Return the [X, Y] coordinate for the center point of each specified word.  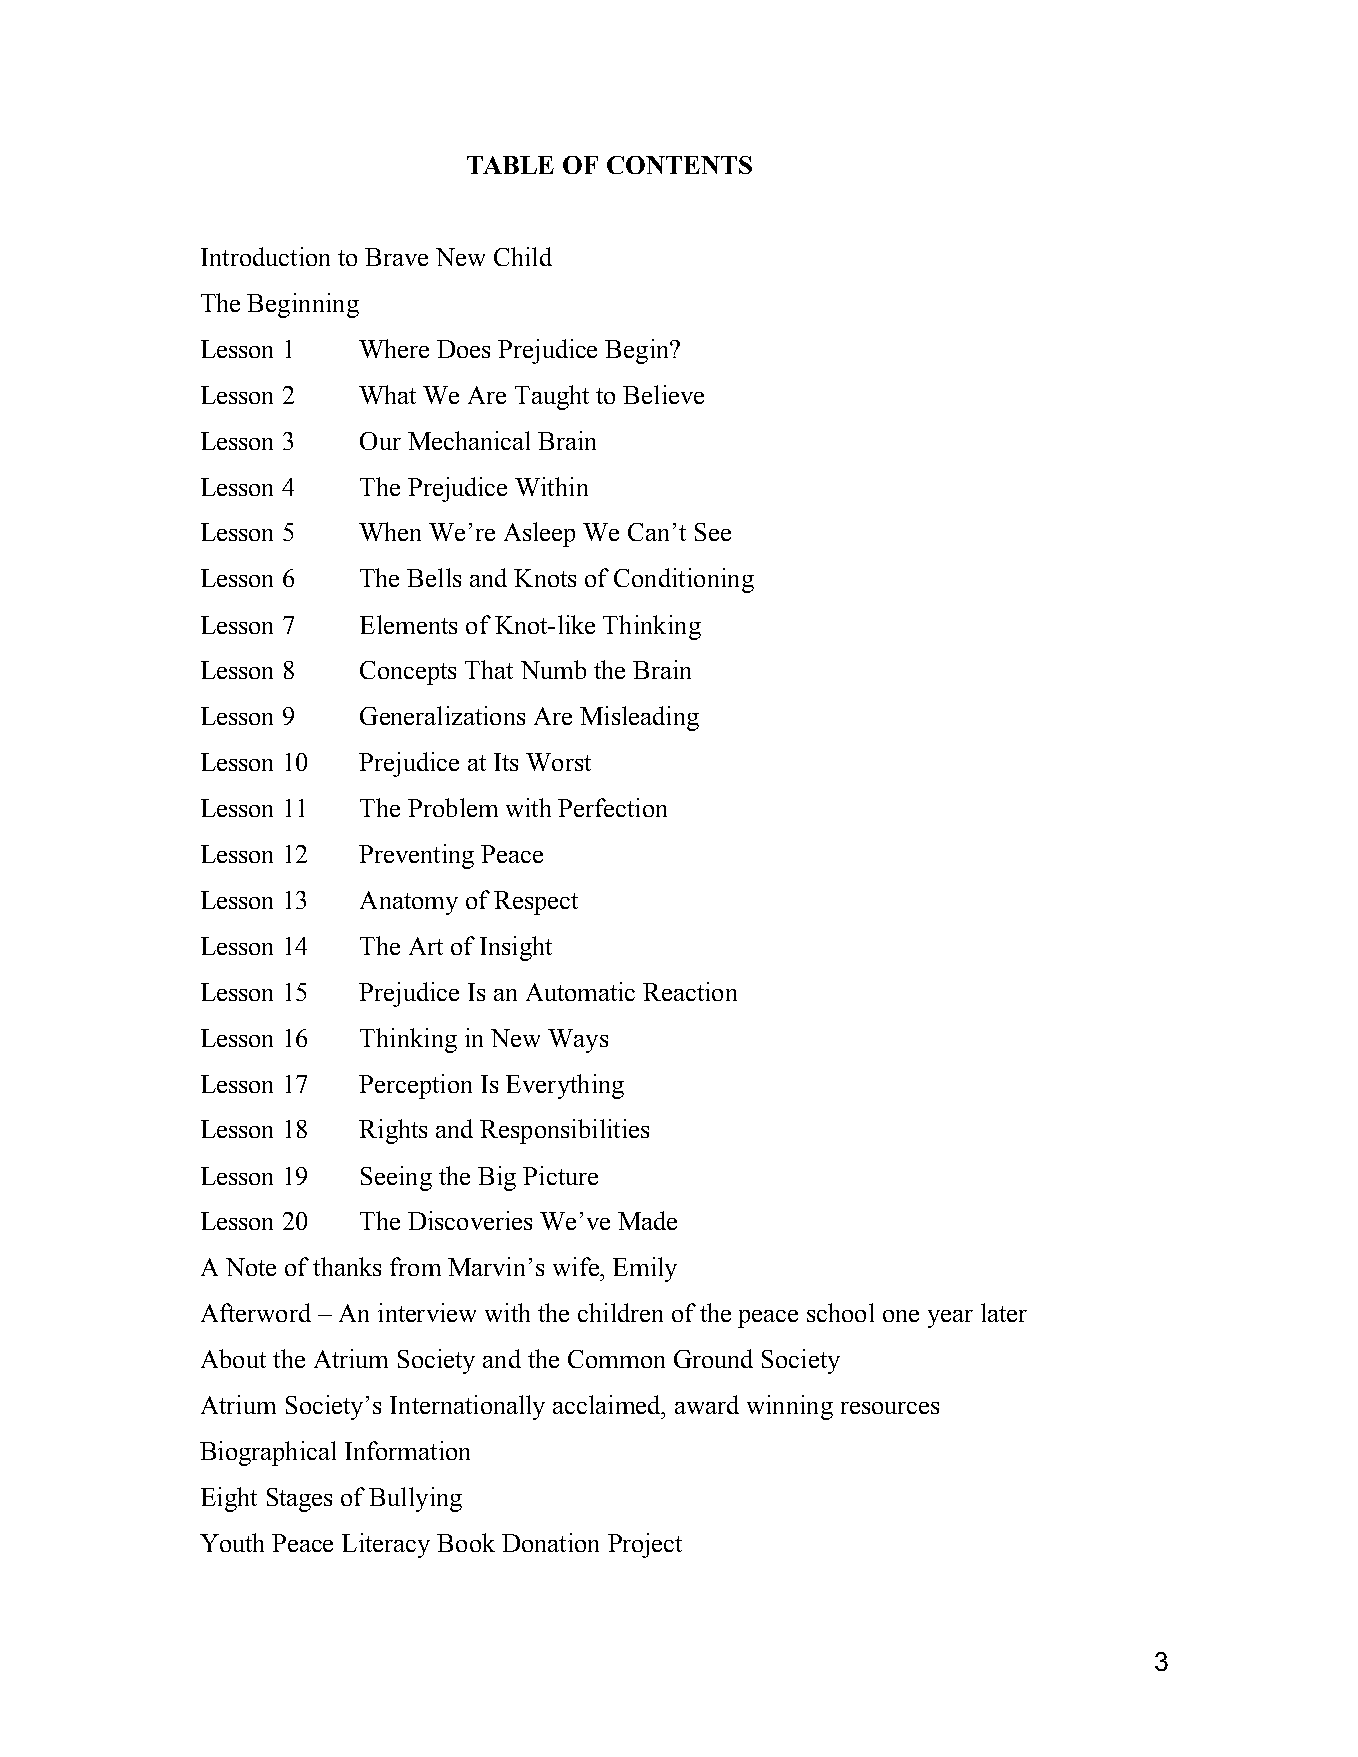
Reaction [690, 991]
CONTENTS [679, 165]
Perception [415, 1086]
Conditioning [684, 580]
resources [890, 1408]
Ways [578, 1041]
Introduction [265, 256]
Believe [663, 394]
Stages [299, 1500]
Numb [553, 669]
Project [645, 1545]
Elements [408, 624]
